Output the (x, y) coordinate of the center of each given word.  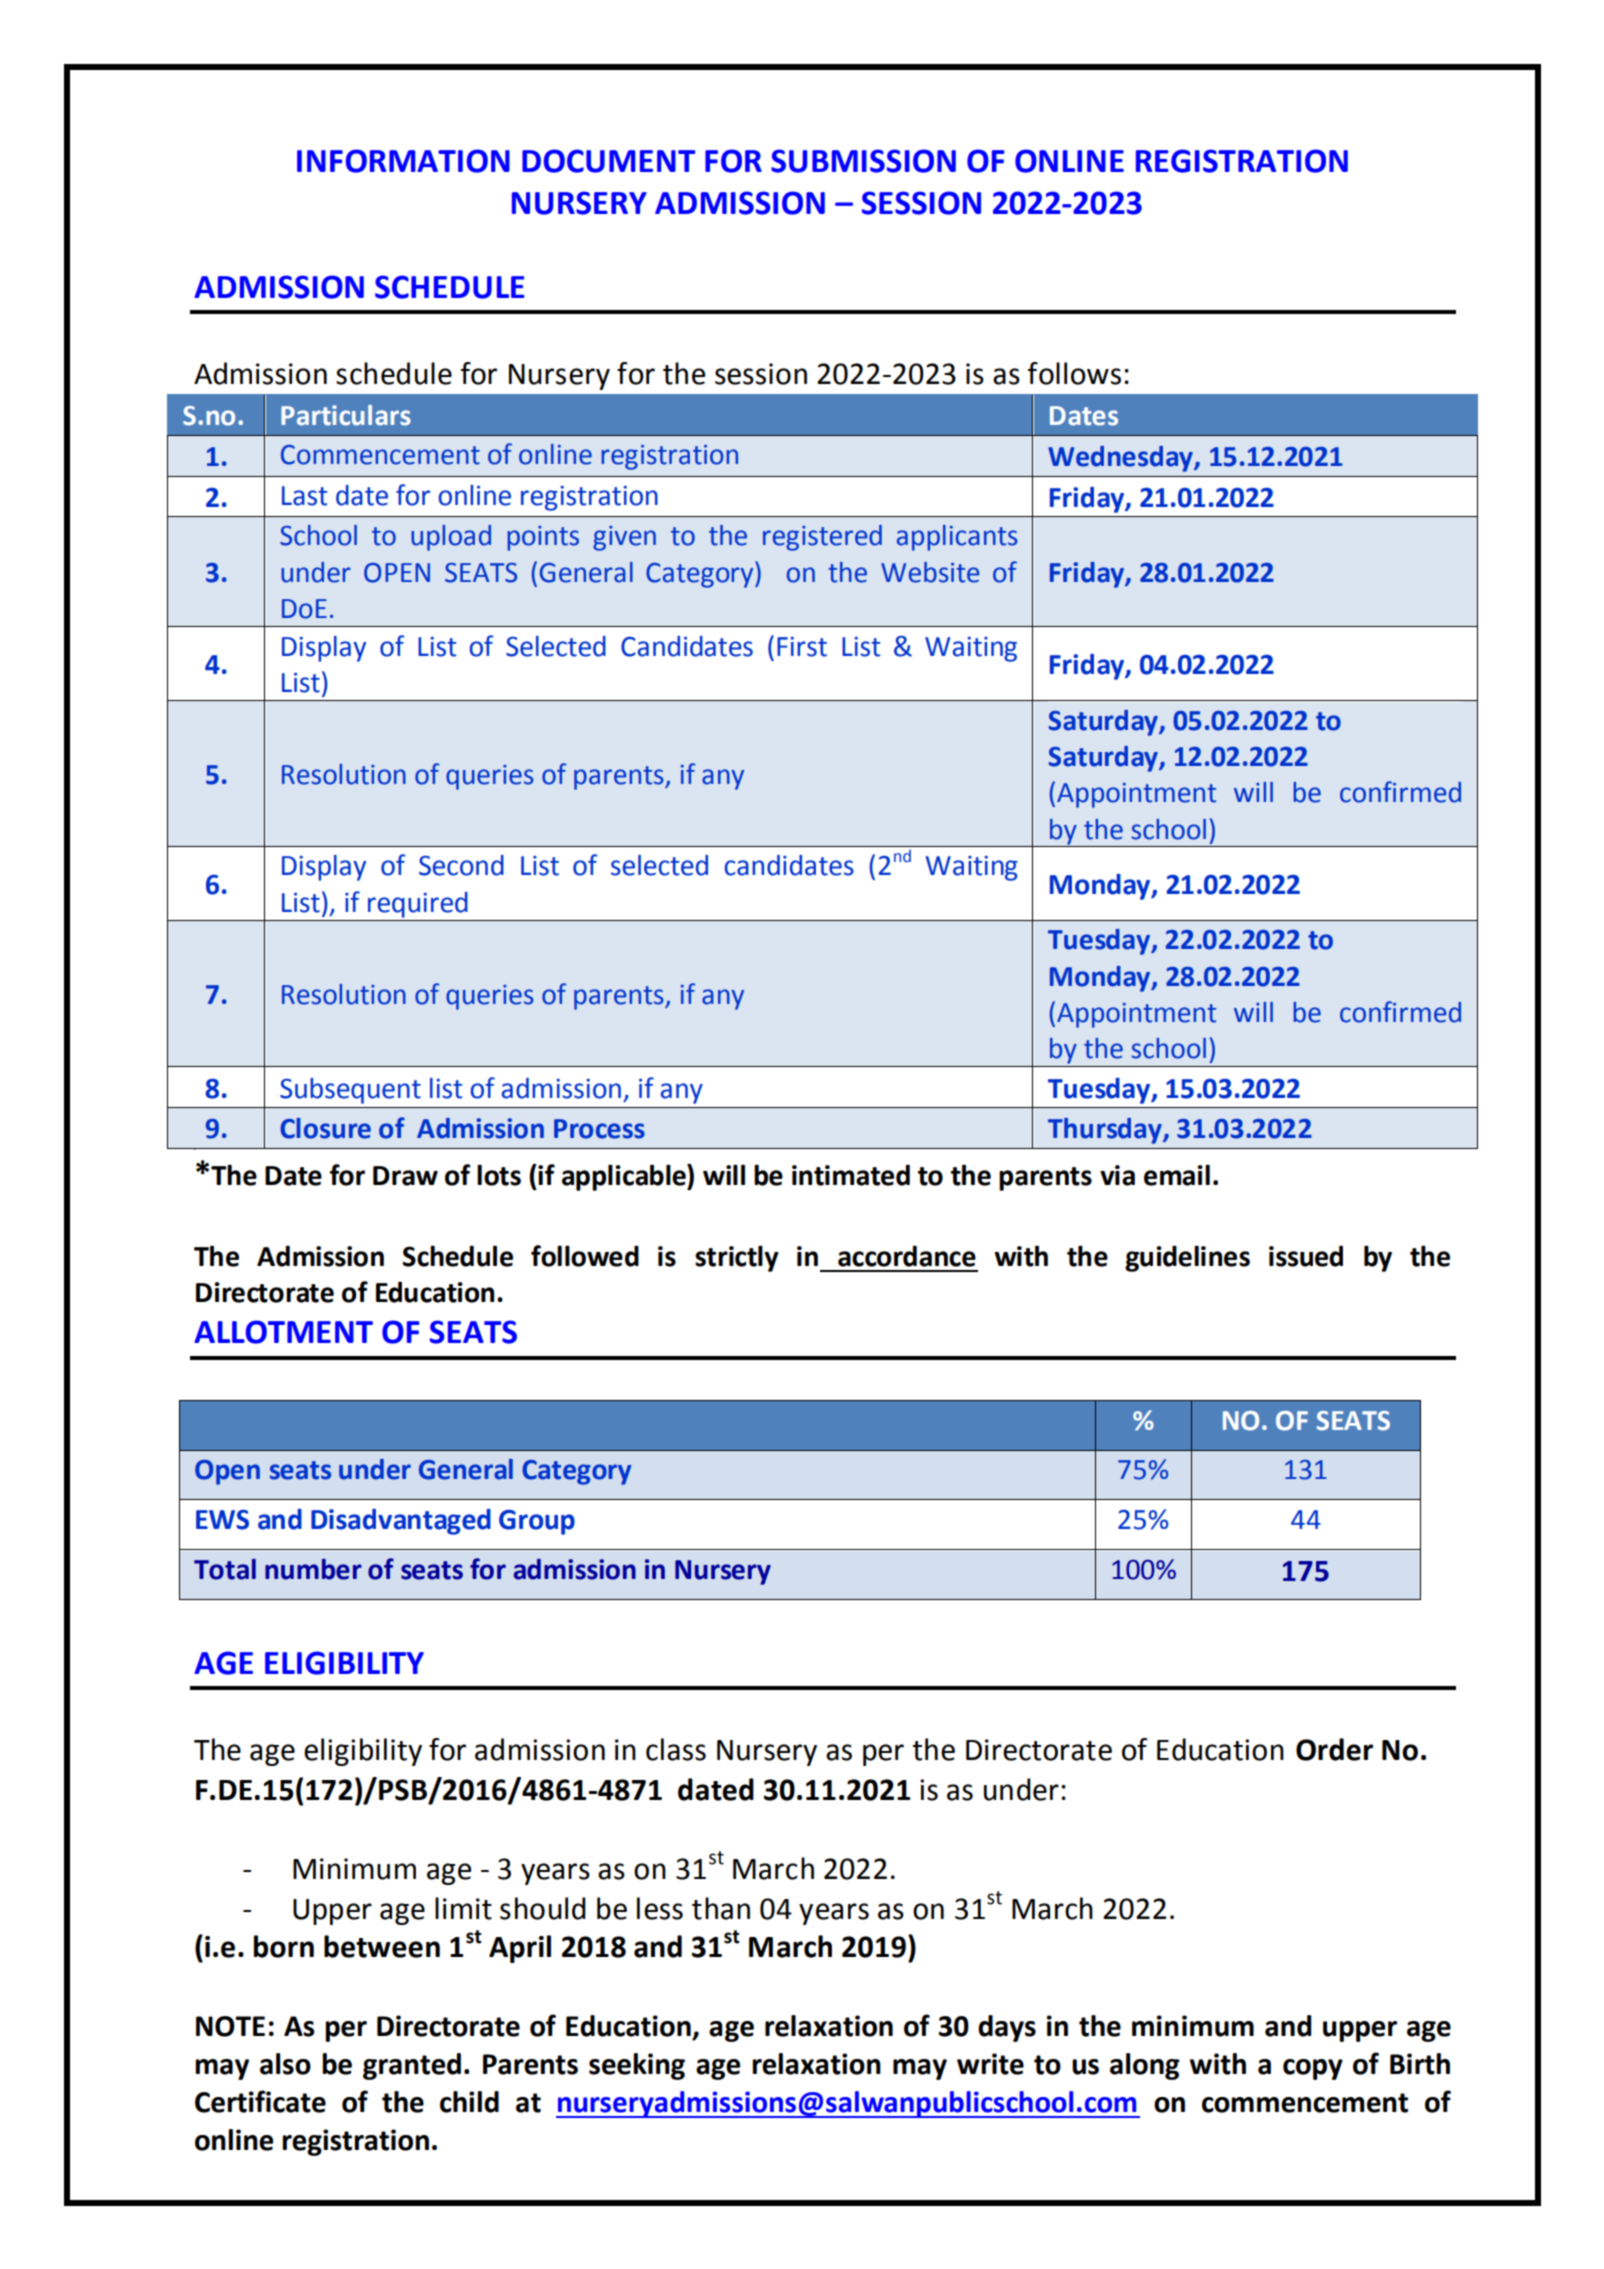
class (676, 1749)
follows (1074, 373)
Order (1334, 1749)
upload (451, 538)
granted (412, 2066)
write (990, 2064)
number (313, 1569)
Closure (325, 1128)
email (1177, 1175)
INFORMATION (403, 161)
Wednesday (1121, 459)
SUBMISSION (863, 161)
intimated (851, 1175)
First (802, 647)
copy (1313, 2069)
